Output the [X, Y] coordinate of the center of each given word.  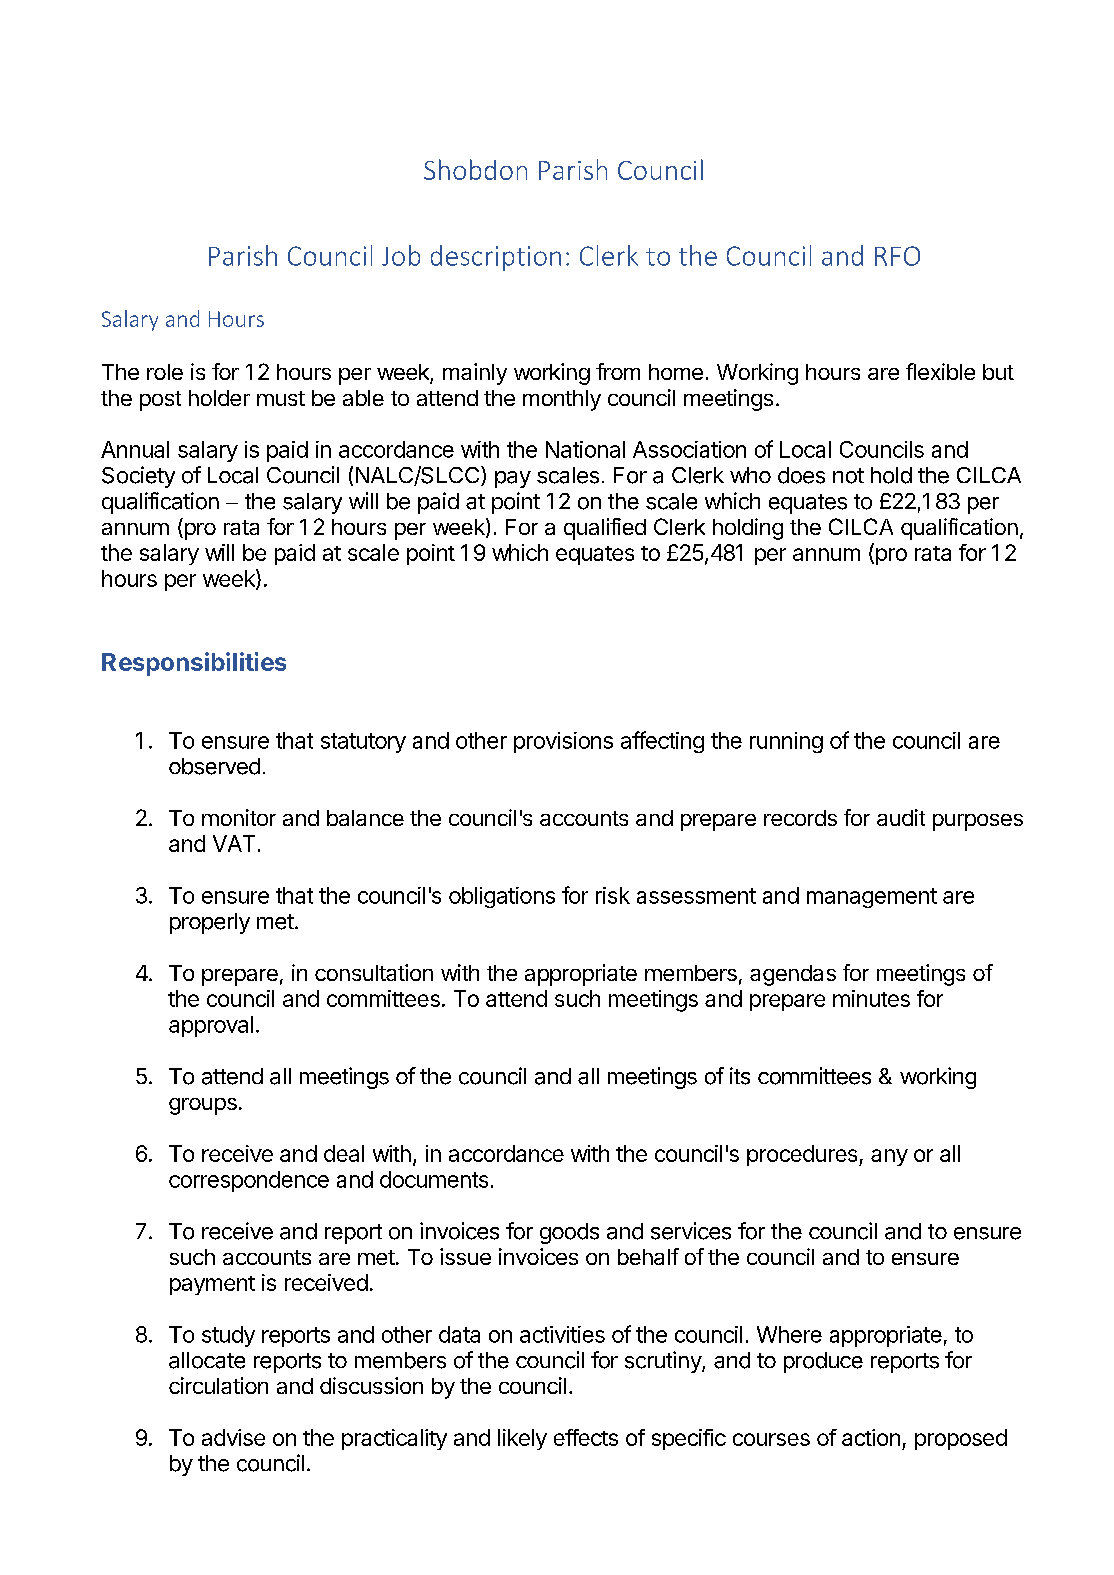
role [165, 372]
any [889, 1157]
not [848, 476]
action [871, 1437]
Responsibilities [194, 664]
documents [434, 1179]
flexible [940, 371]
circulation [218, 1385]
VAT [234, 843]
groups [203, 1106]
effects [586, 1437]
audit [901, 817]
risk [613, 895]
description [496, 258]
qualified [605, 529]
